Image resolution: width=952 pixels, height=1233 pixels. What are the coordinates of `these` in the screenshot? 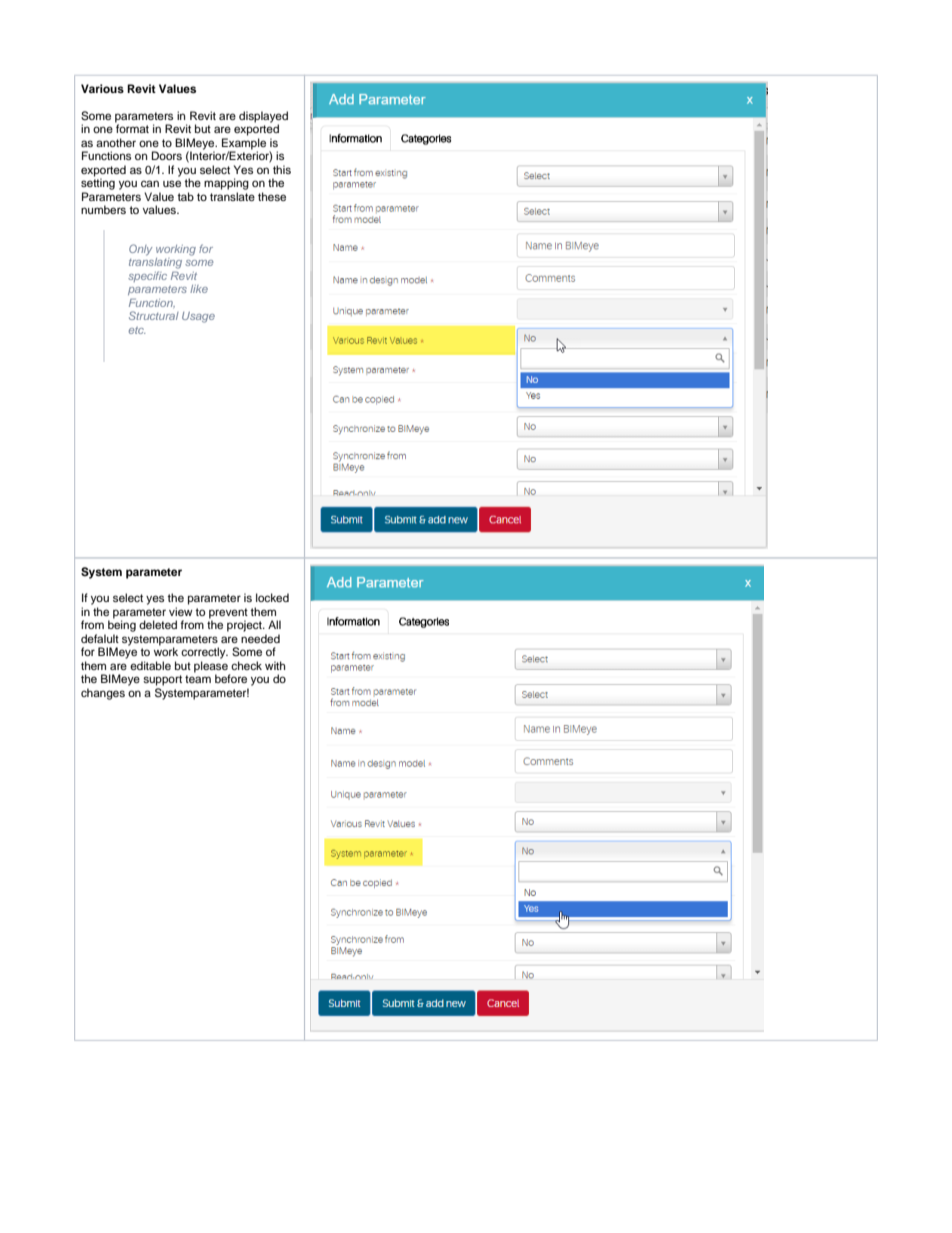 It's located at (272, 196).
